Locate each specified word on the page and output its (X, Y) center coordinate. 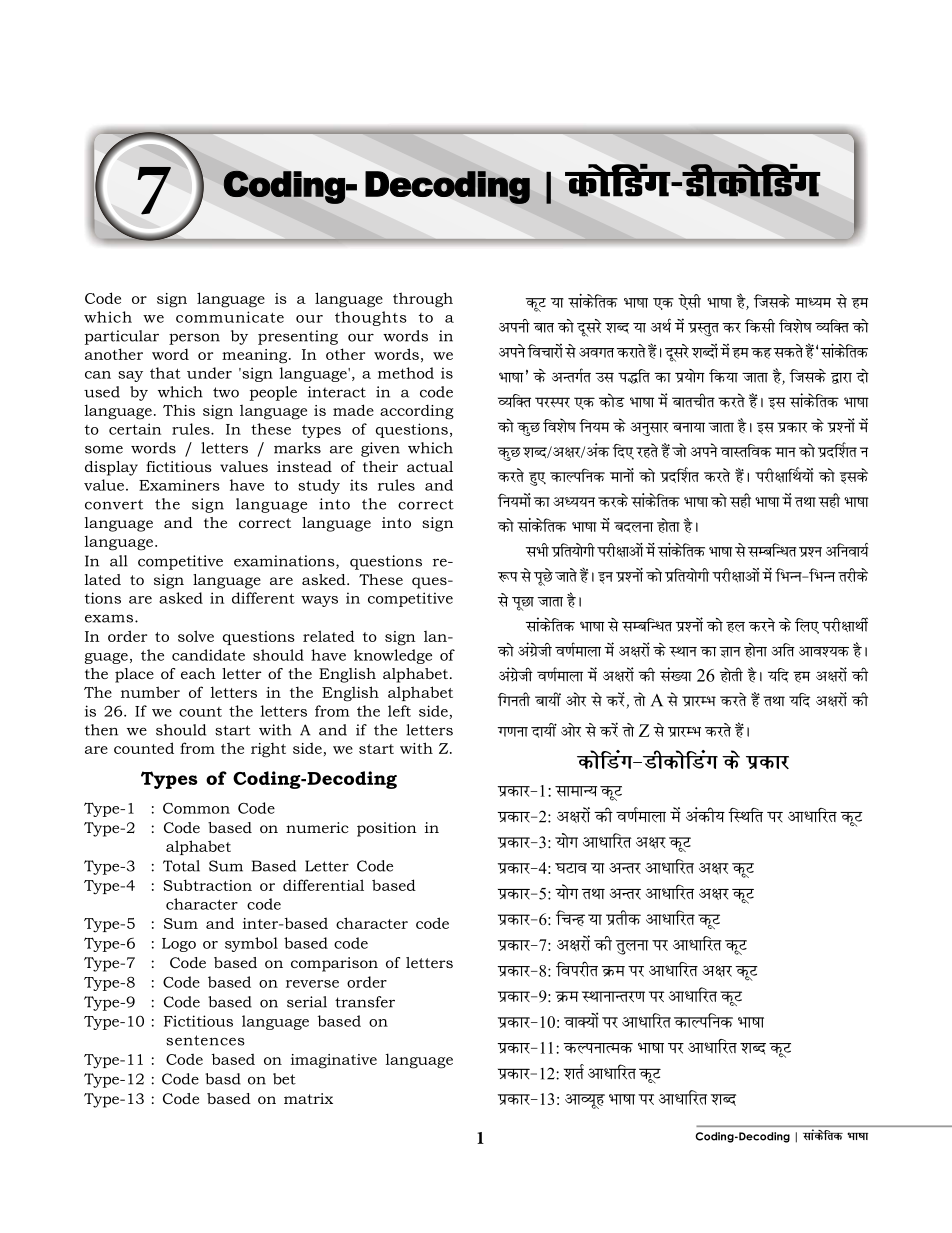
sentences (205, 1040)
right (268, 750)
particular (122, 337)
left (399, 711)
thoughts (371, 318)
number (150, 692)
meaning (256, 356)
